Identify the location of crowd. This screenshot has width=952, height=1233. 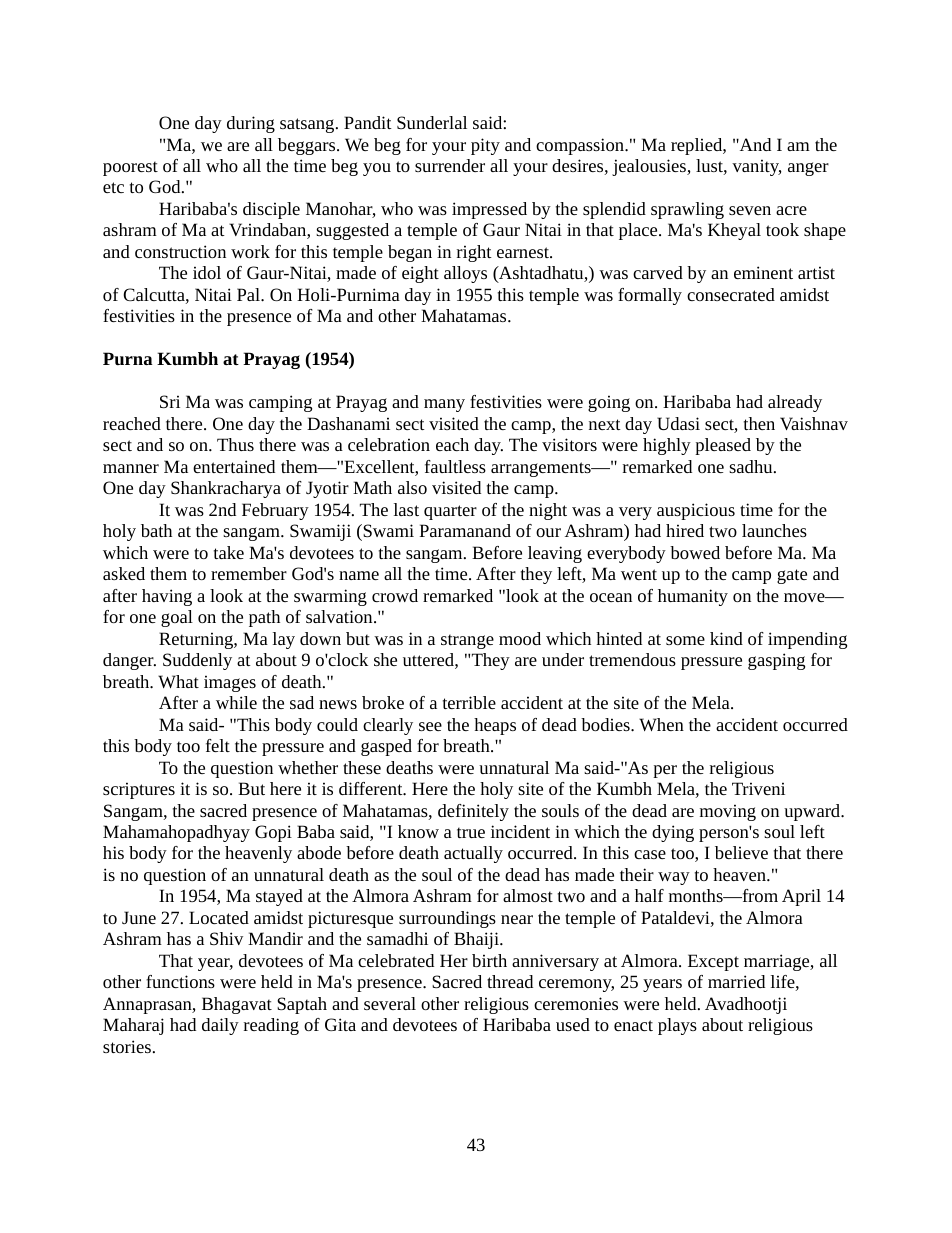
(395, 595).
